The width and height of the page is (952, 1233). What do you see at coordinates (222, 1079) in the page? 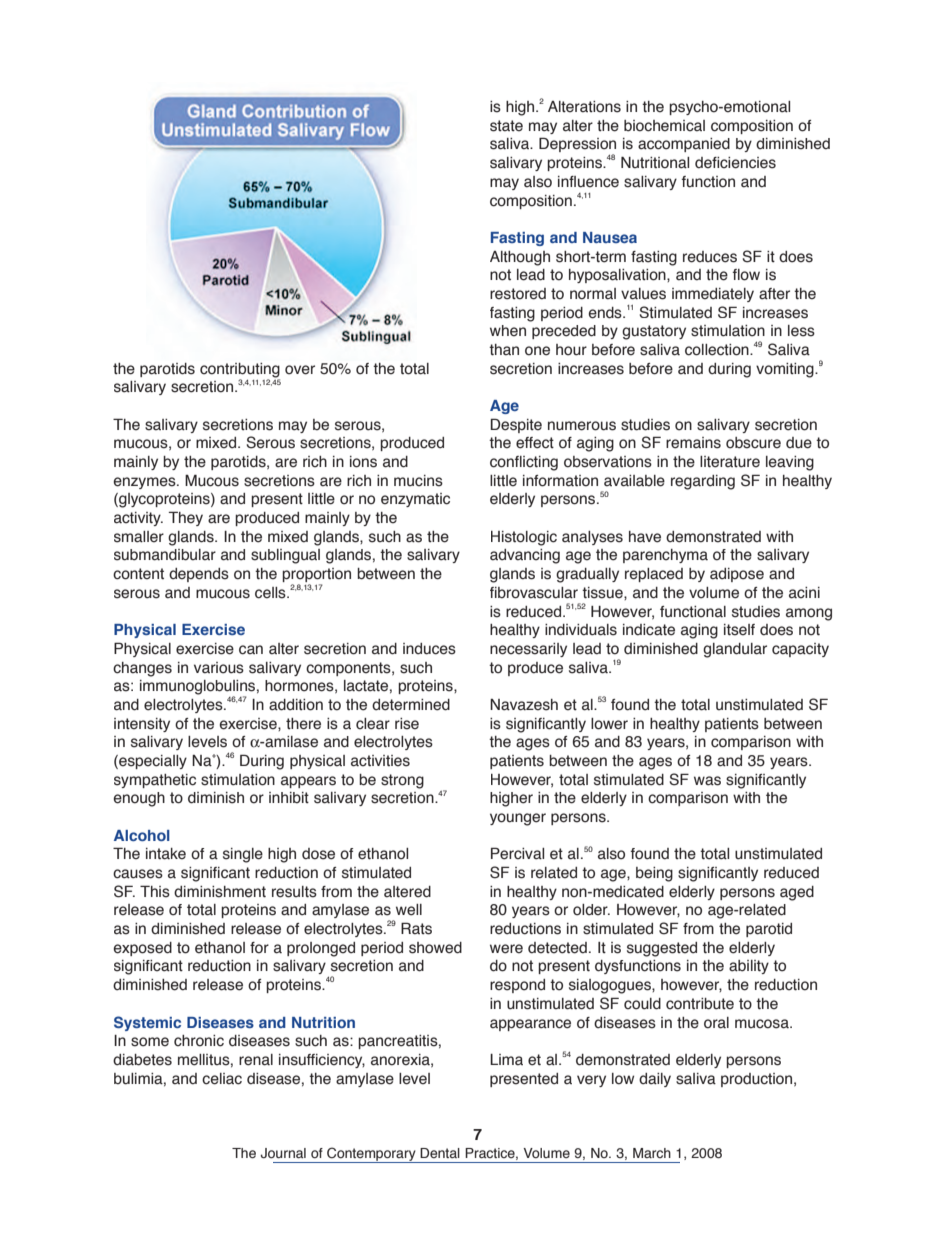
I see `celiac` at bounding box center [222, 1079].
